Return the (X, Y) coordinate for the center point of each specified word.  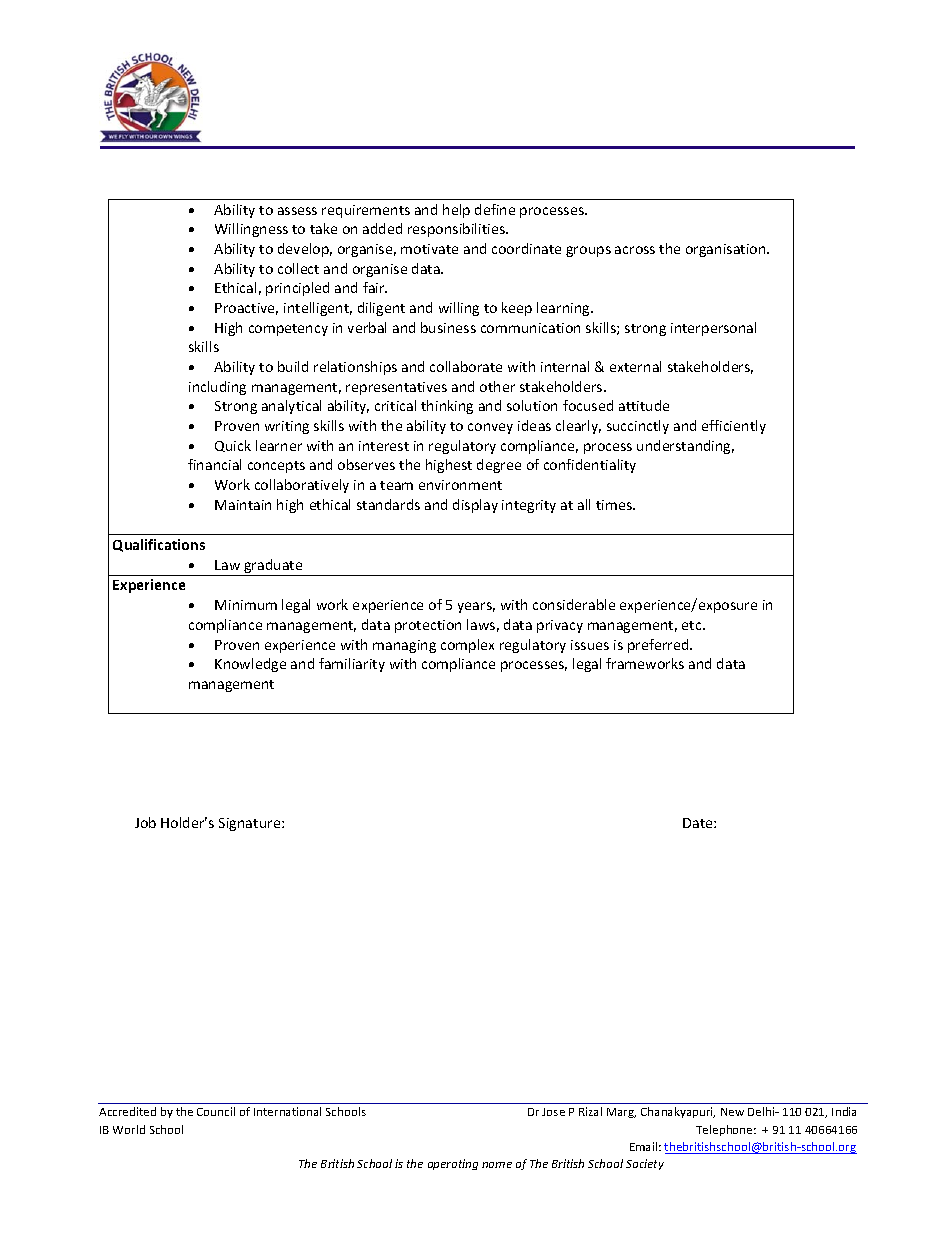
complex (467, 646)
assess (297, 211)
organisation (727, 250)
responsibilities (457, 230)
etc (693, 625)
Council (216, 1111)
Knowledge (250, 665)
